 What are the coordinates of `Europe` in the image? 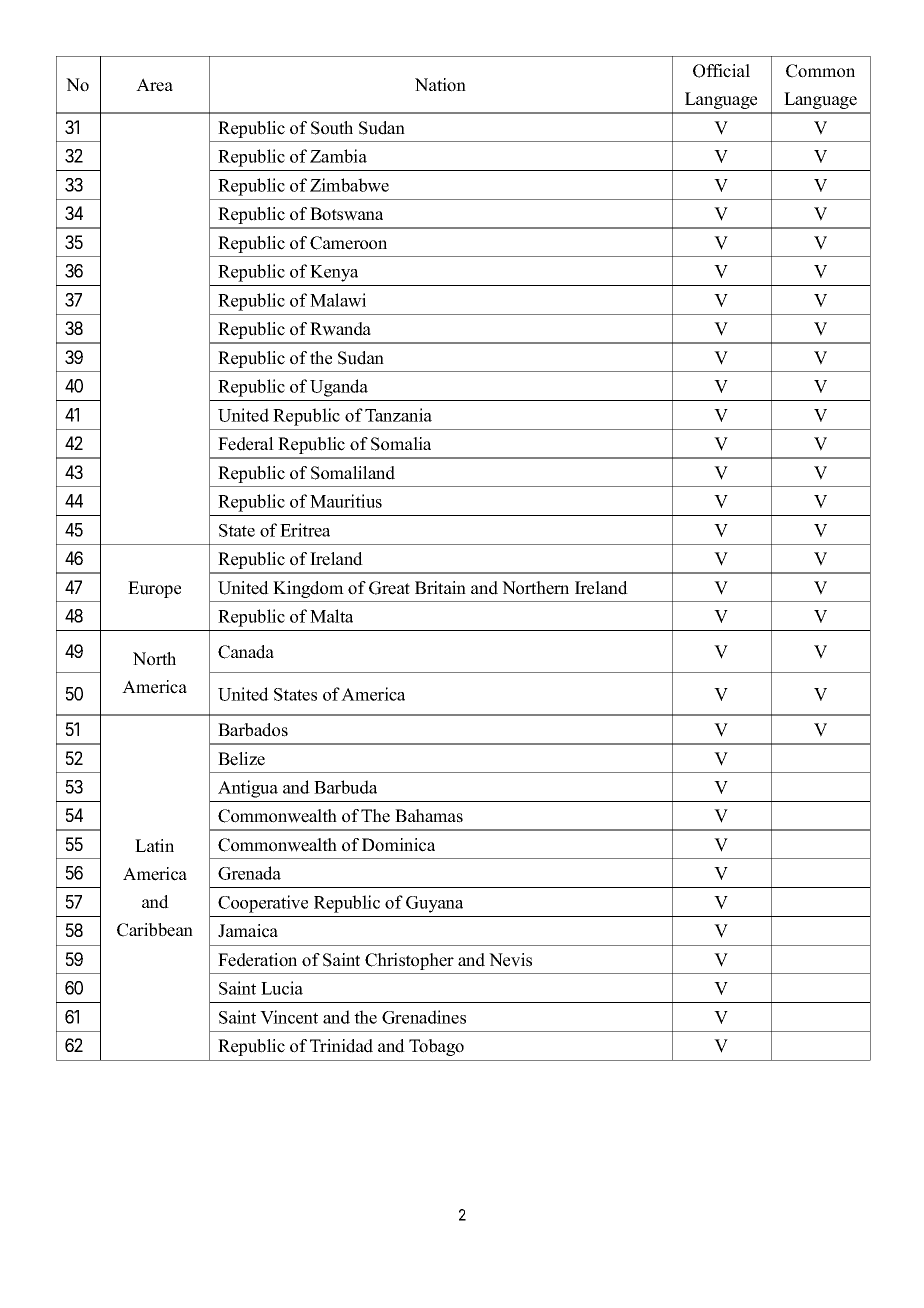 It's located at (154, 589).
